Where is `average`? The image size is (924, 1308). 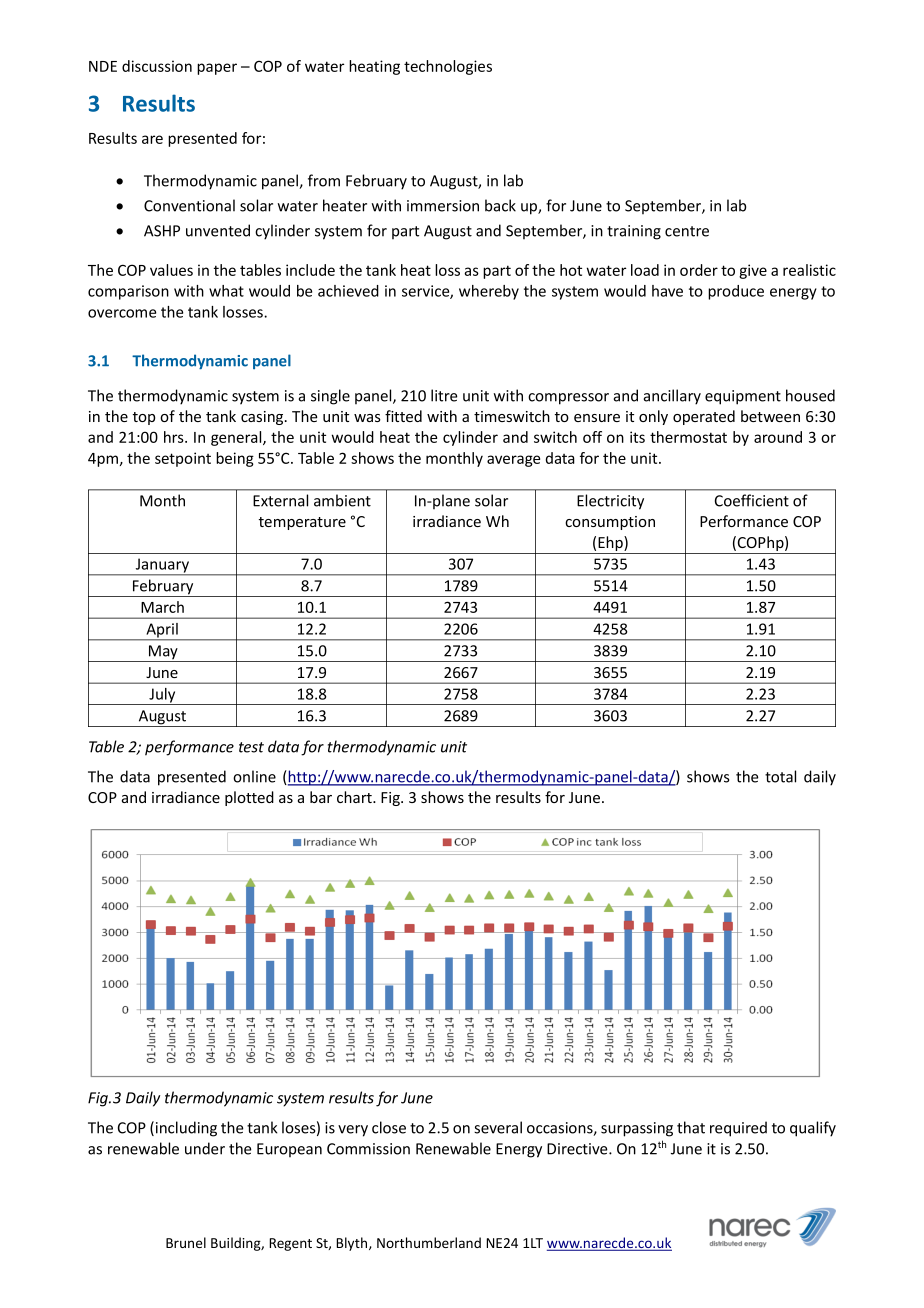 average is located at coordinates (513, 461).
